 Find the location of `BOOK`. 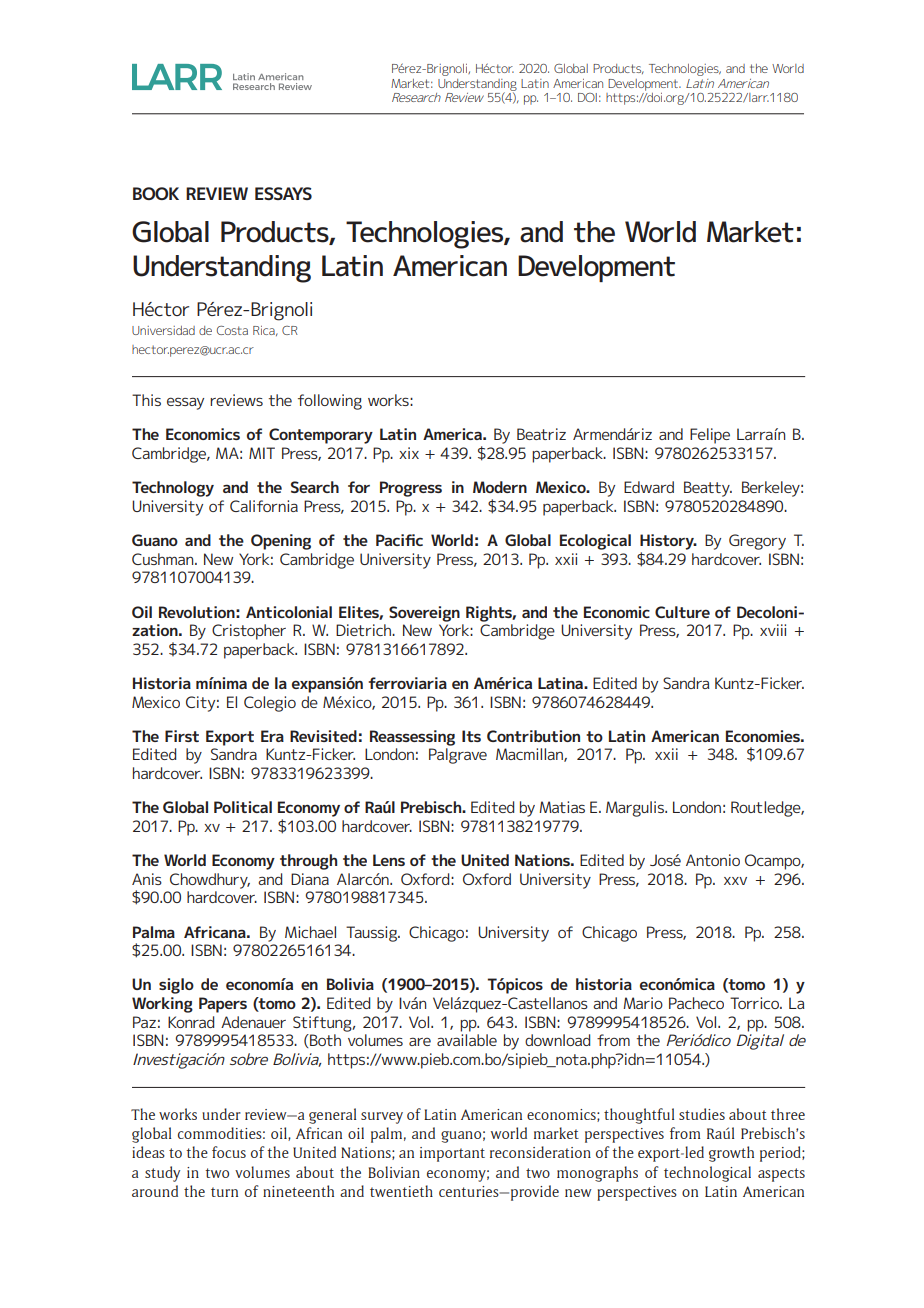

BOOK is located at coordinates (156, 193).
